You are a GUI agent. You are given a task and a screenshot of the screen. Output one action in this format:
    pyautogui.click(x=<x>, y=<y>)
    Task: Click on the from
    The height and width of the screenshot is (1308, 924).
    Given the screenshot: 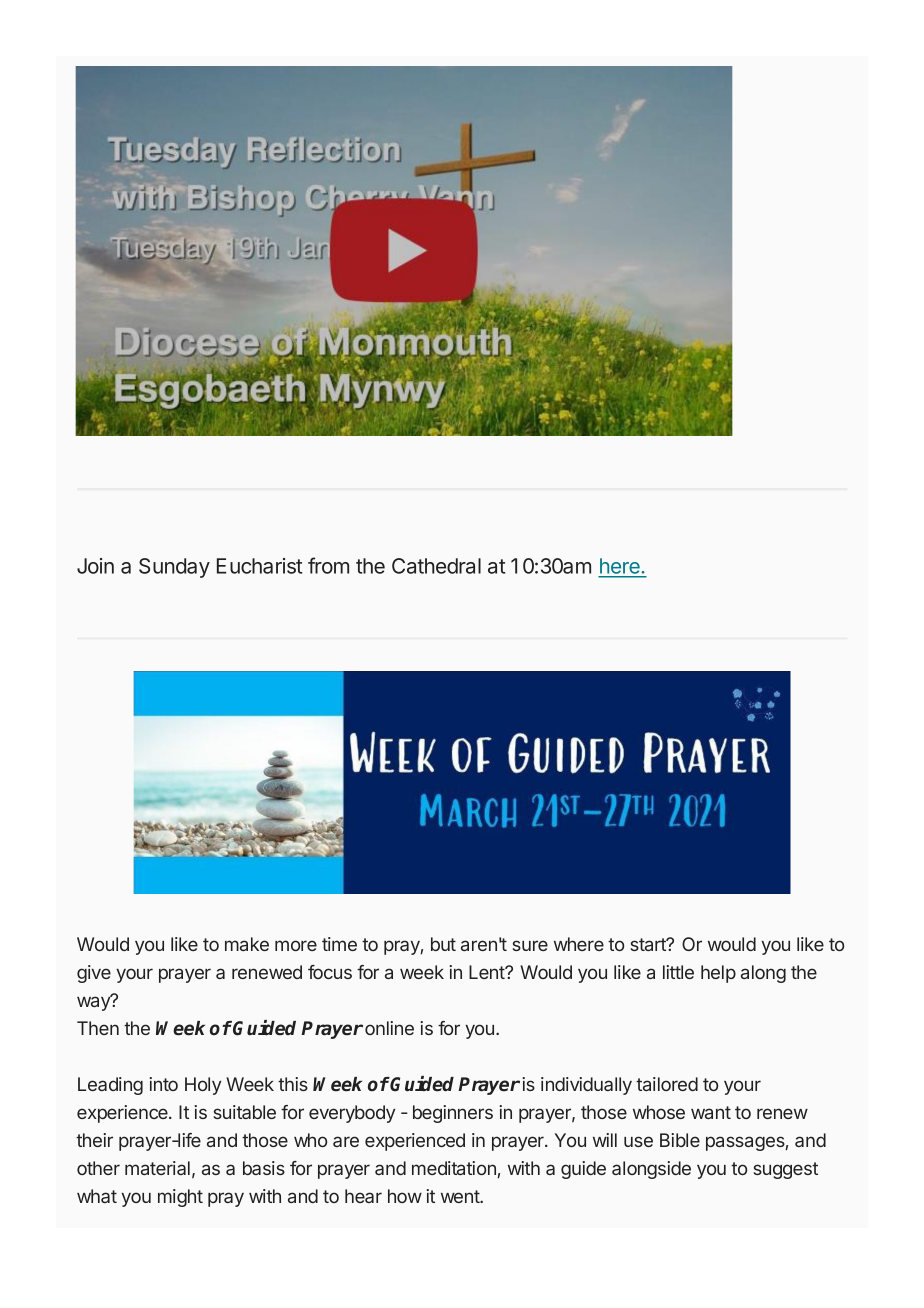 What is the action you would take?
    pyautogui.click(x=328, y=565)
